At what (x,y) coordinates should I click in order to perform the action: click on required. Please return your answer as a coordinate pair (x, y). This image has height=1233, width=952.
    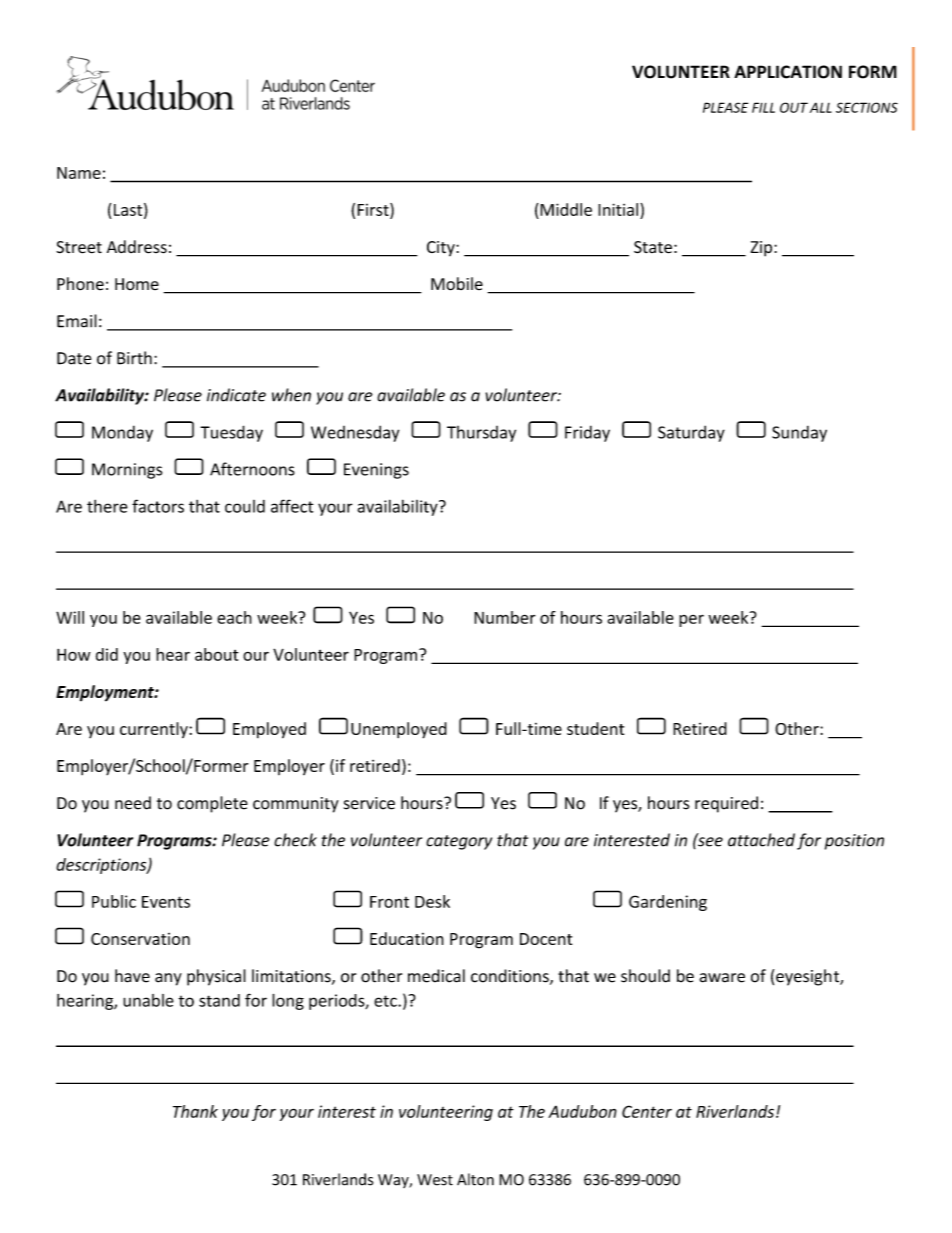
    Looking at the image, I should click on (726, 804).
